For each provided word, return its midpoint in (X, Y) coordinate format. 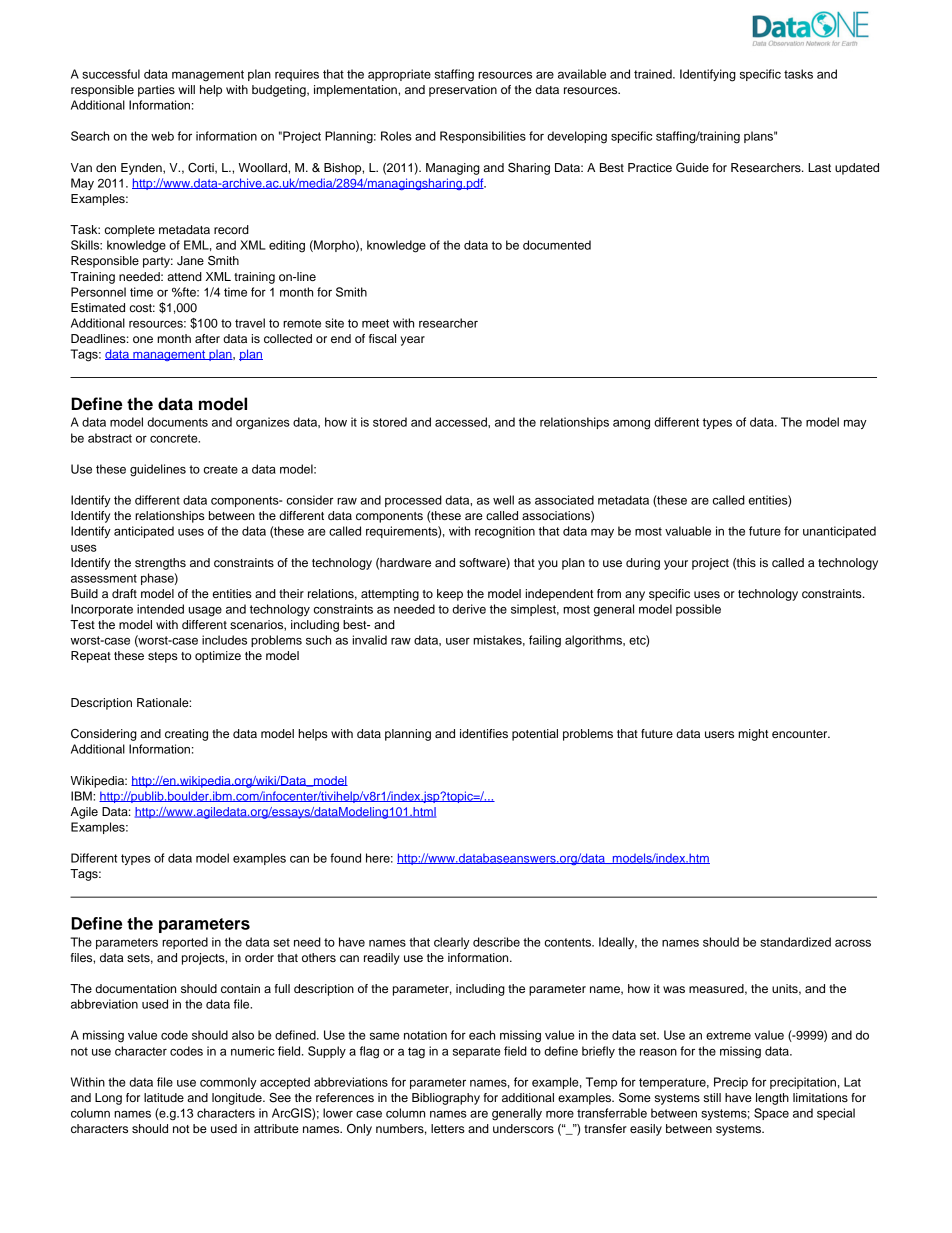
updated (857, 169)
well (503, 500)
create (221, 469)
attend (184, 276)
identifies (484, 733)
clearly (452, 943)
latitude (164, 1097)
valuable (688, 531)
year (412, 341)
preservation (463, 91)
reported (185, 943)
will (186, 89)
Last (819, 167)
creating (186, 735)
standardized (795, 942)
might (753, 735)
